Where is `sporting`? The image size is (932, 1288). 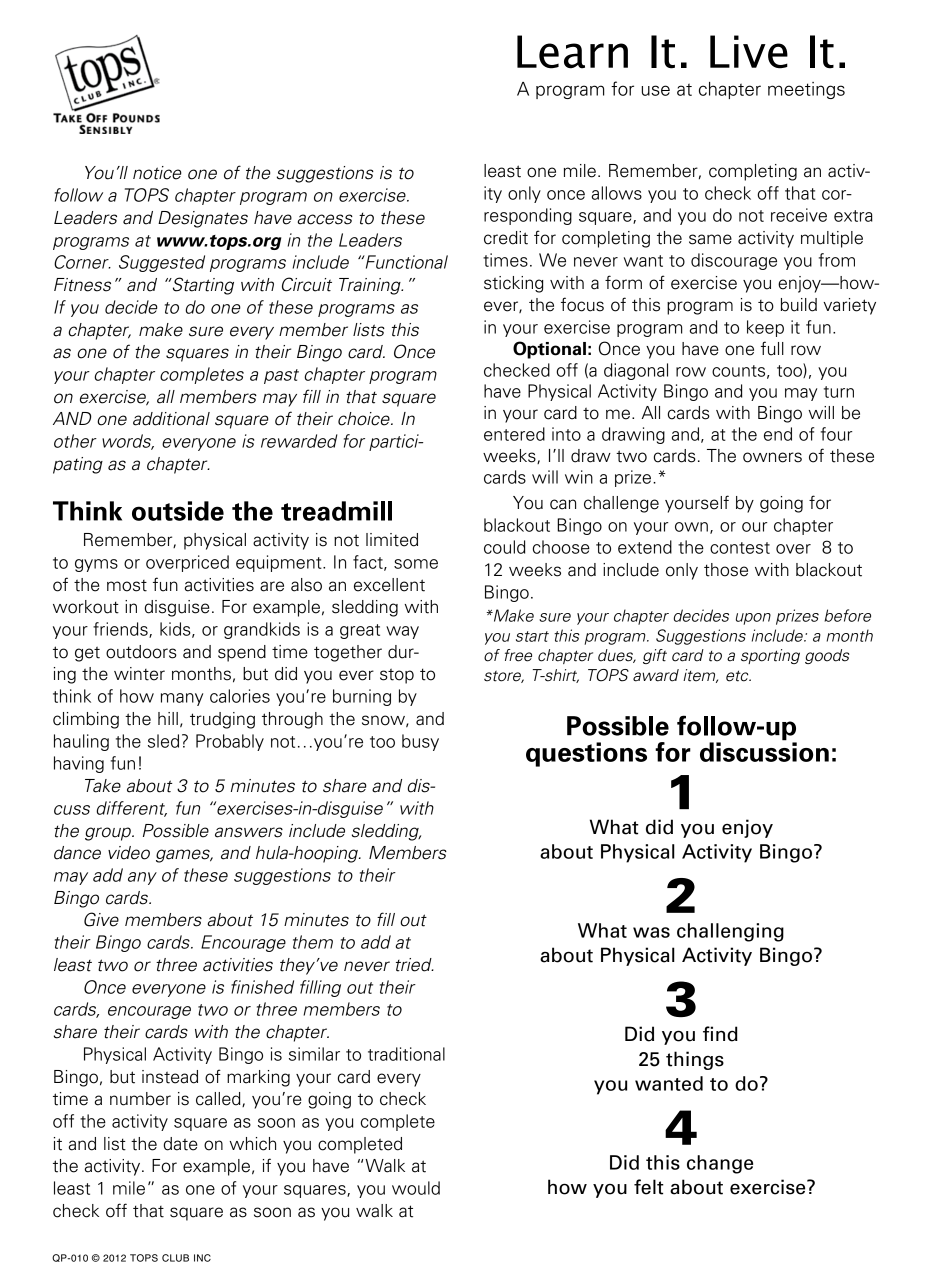 sporting is located at coordinates (770, 656).
